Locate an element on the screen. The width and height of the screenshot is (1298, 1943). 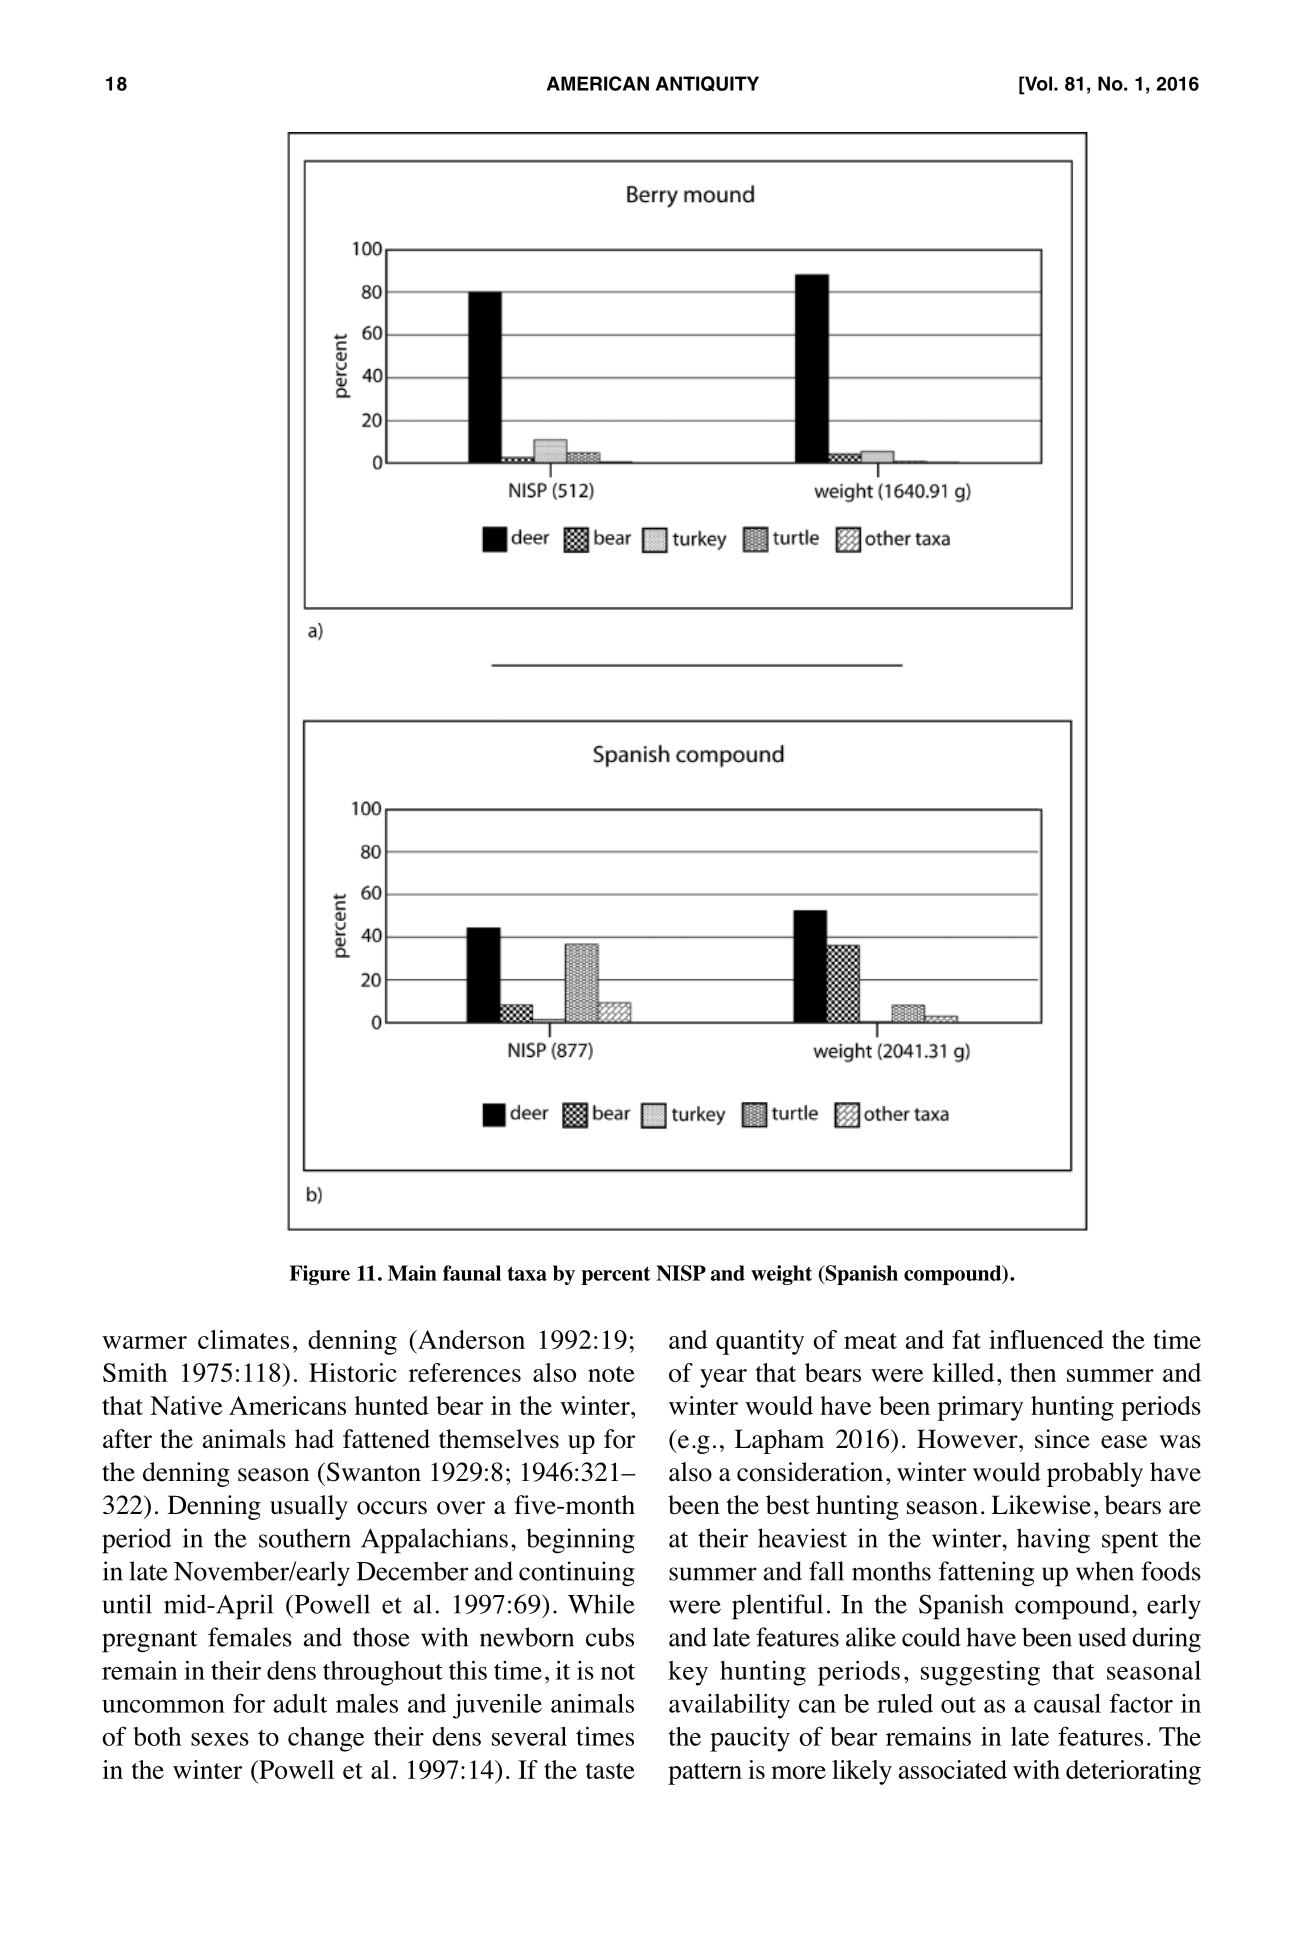
weight is located at coordinates (781, 1275).
